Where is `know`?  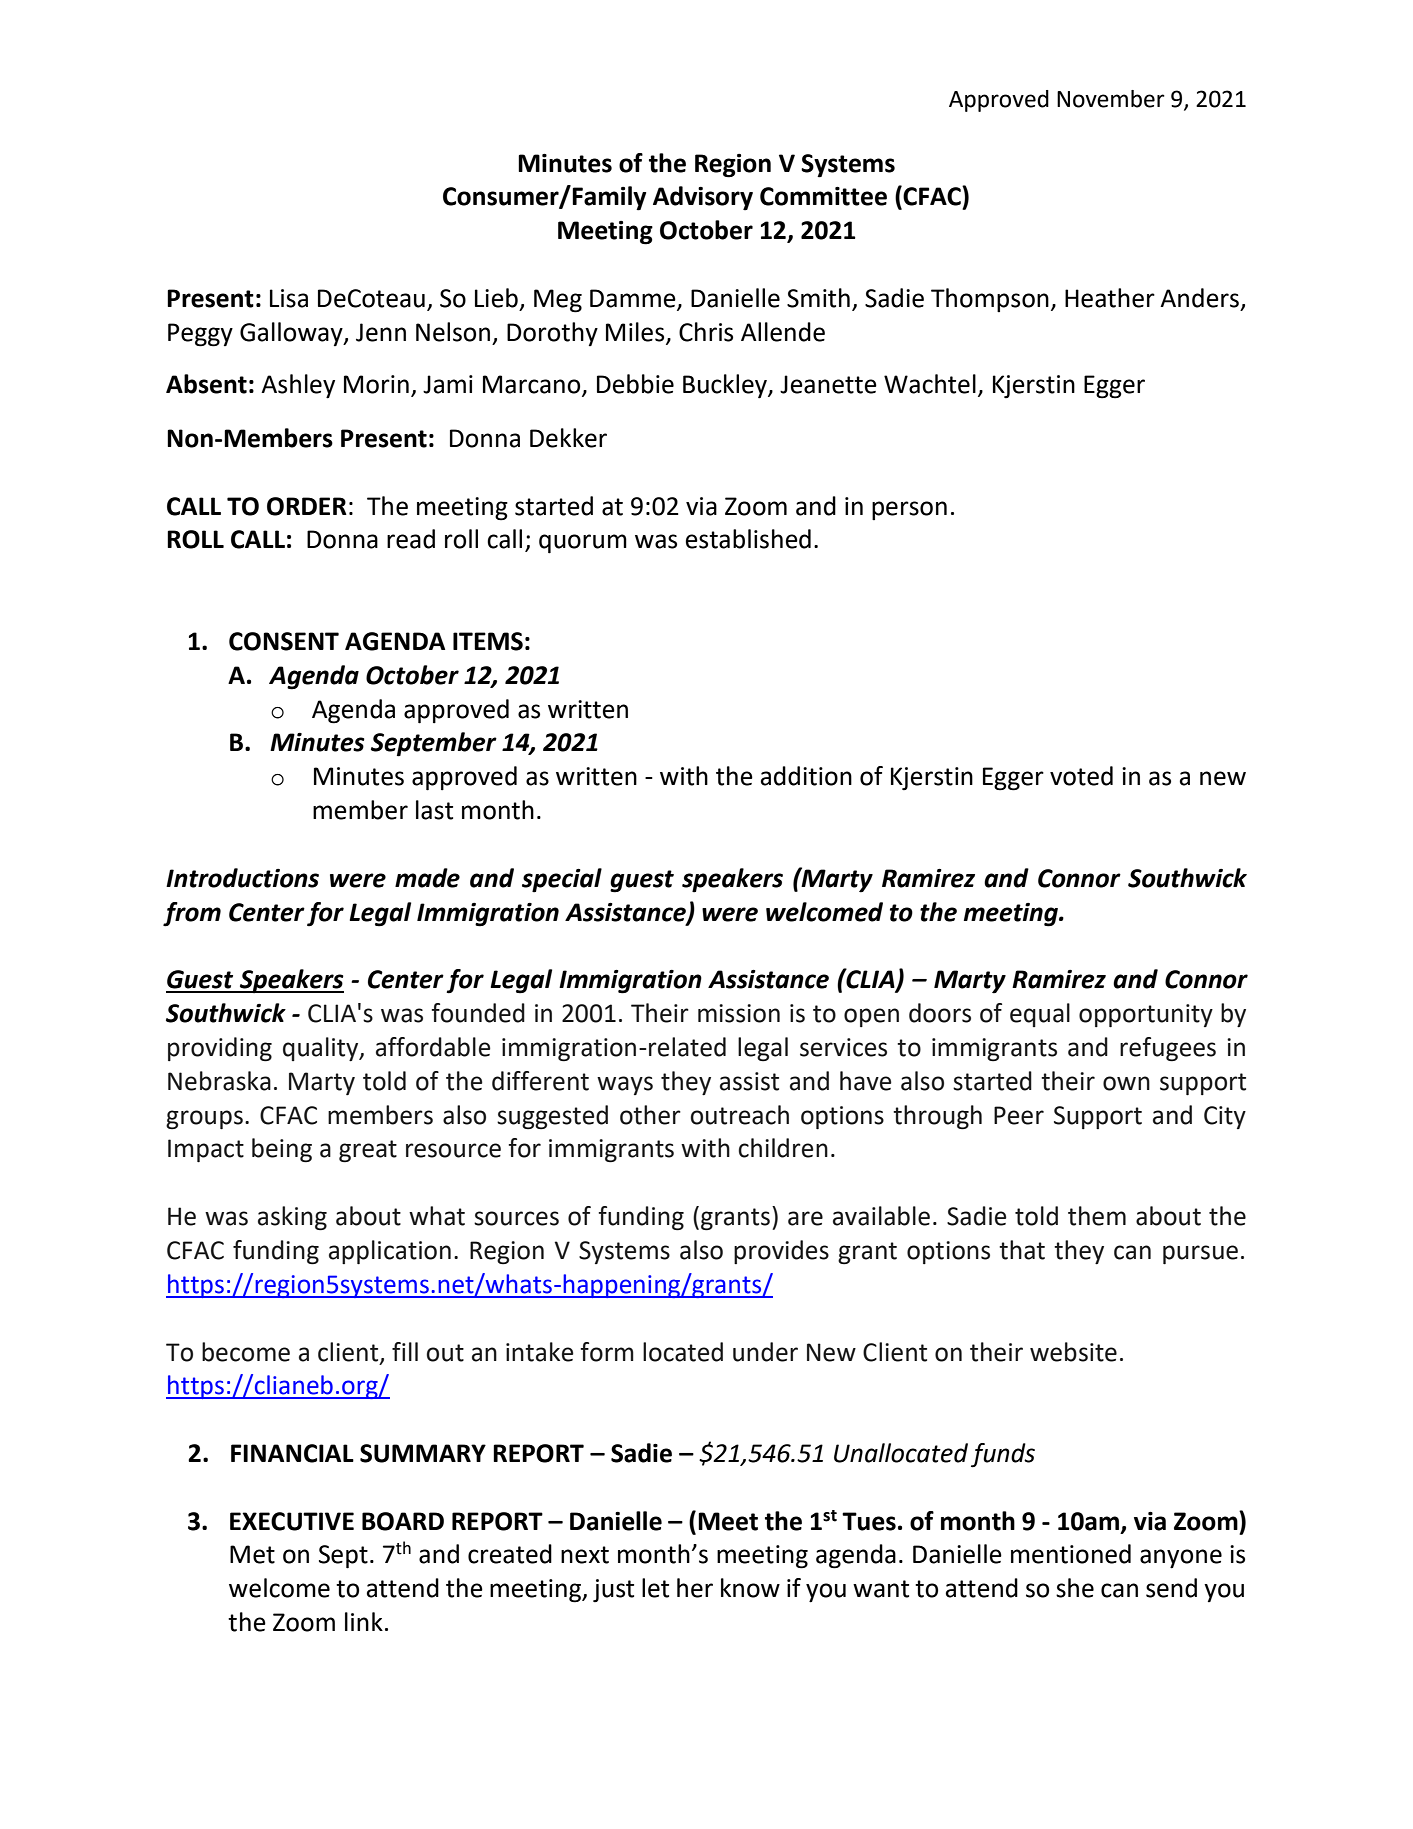
know is located at coordinates (750, 1588).
